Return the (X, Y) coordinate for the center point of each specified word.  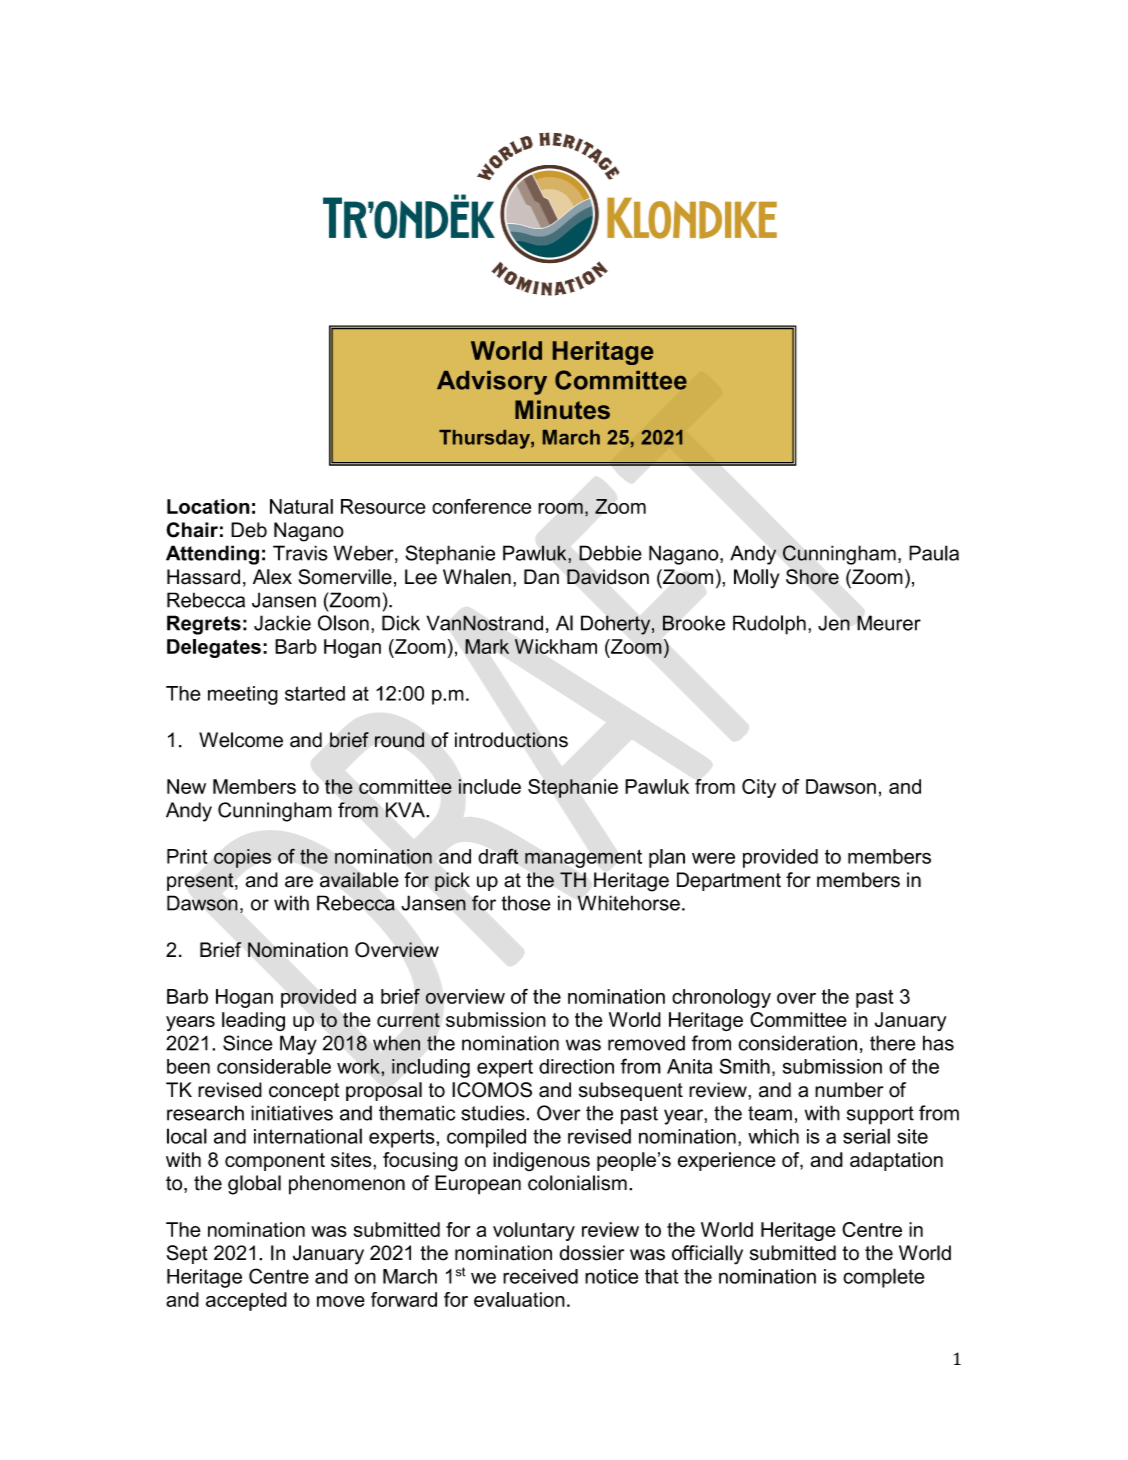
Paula (934, 553)
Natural (301, 506)
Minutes (562, 409)
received (540, 1276)
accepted (246, 1301)
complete (883, 1278)
